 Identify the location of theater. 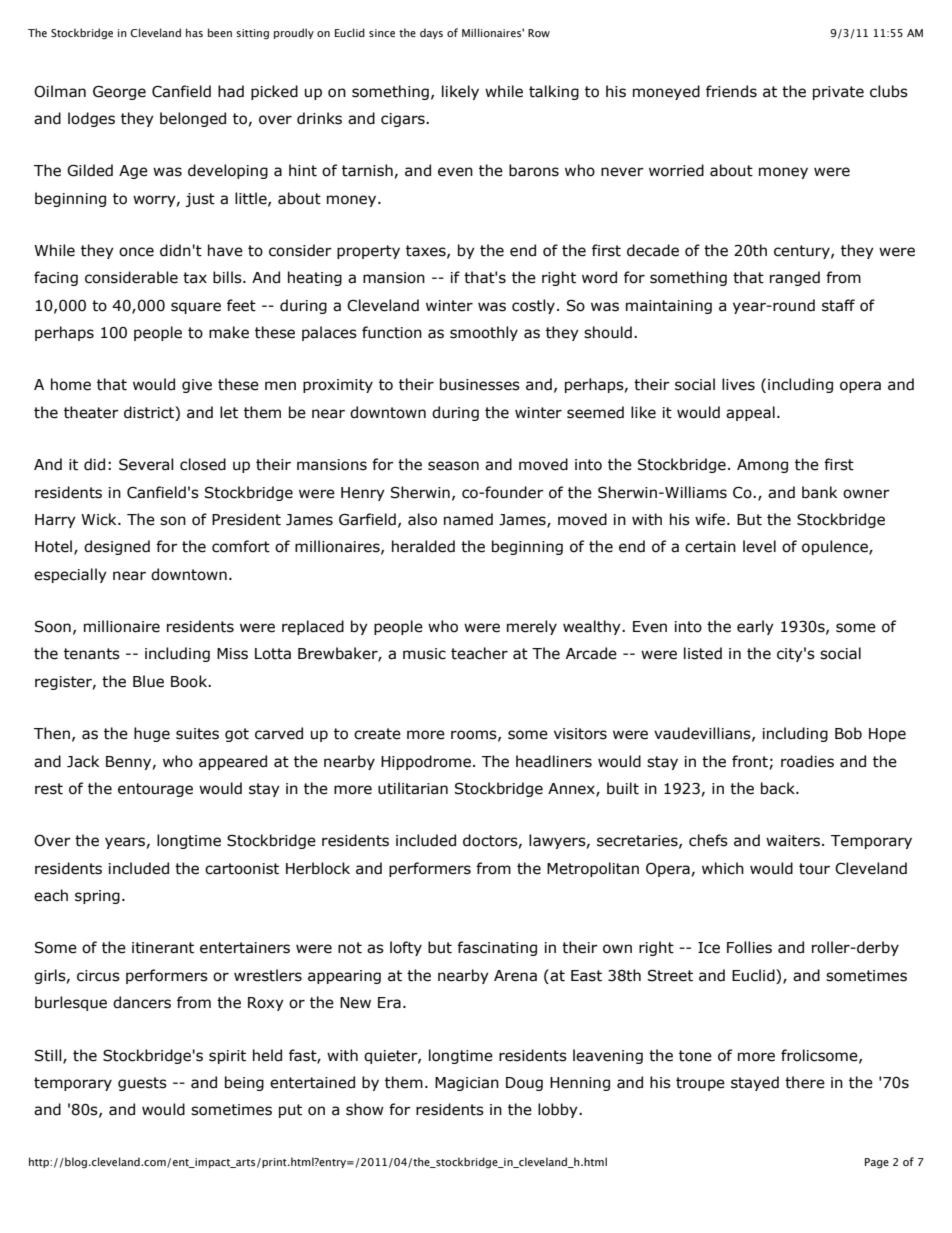
(91, 412).
